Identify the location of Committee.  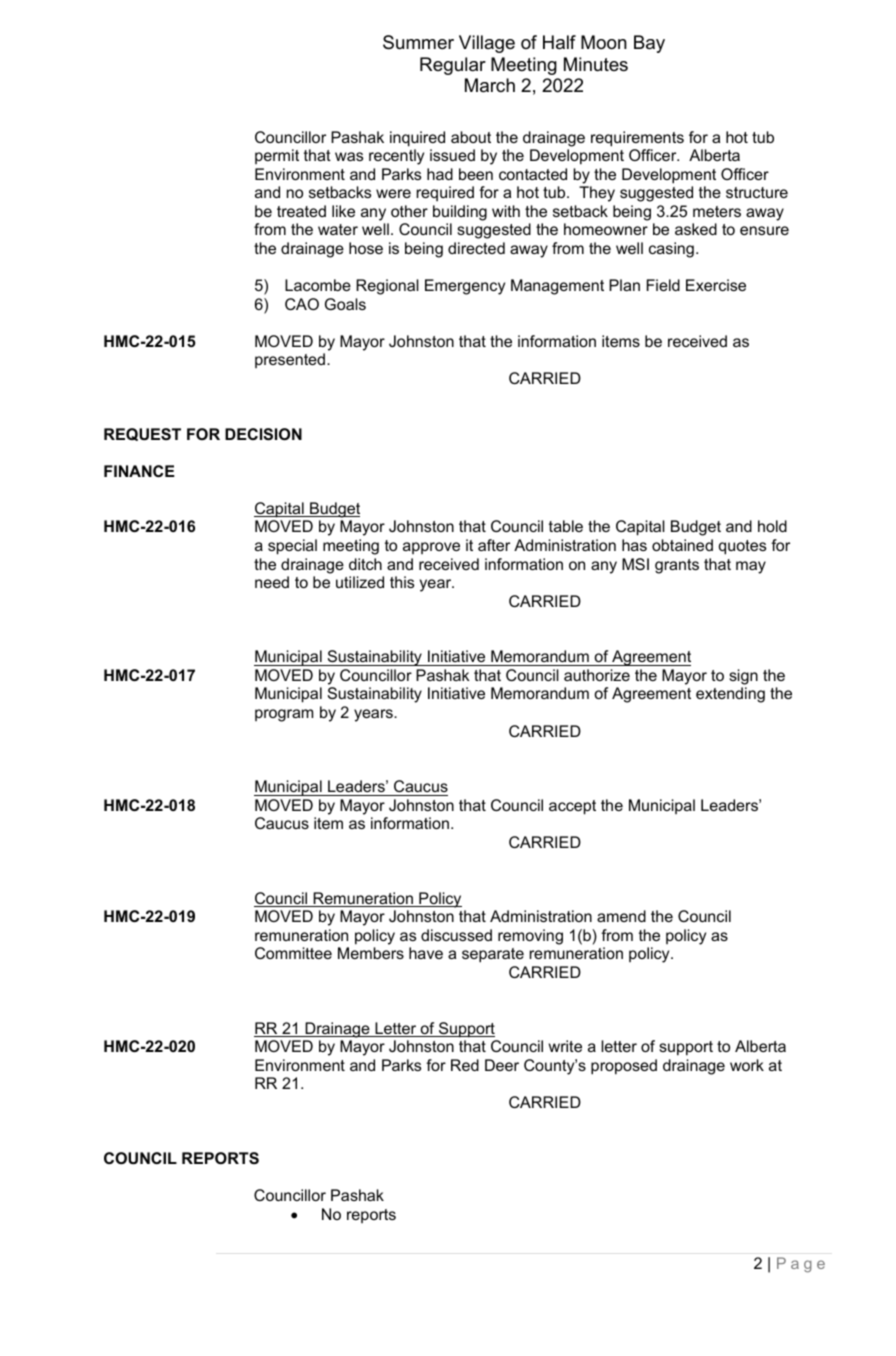
(293, 953).
